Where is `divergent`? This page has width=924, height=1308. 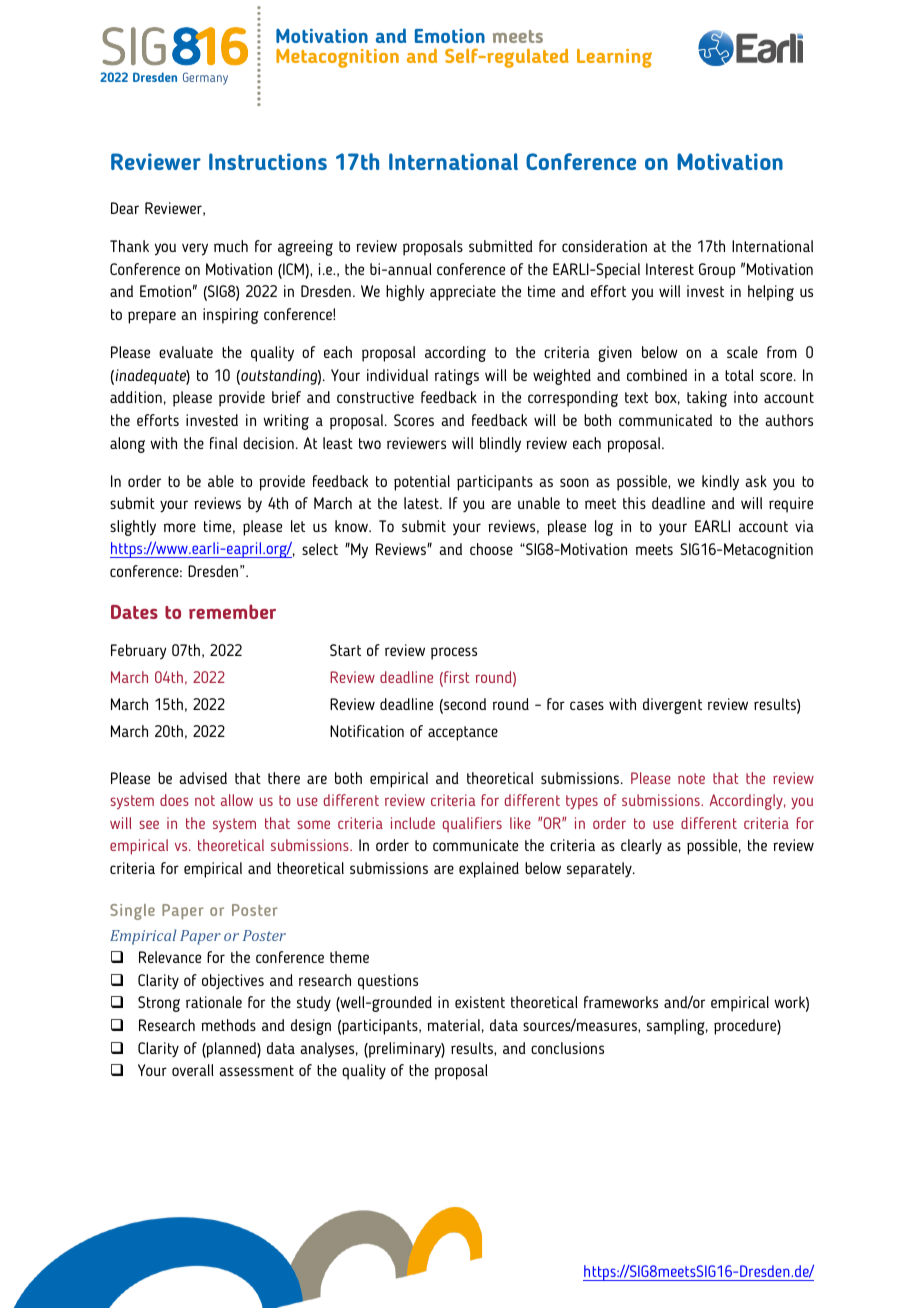 divergent is located at coordinates (672, 706).
